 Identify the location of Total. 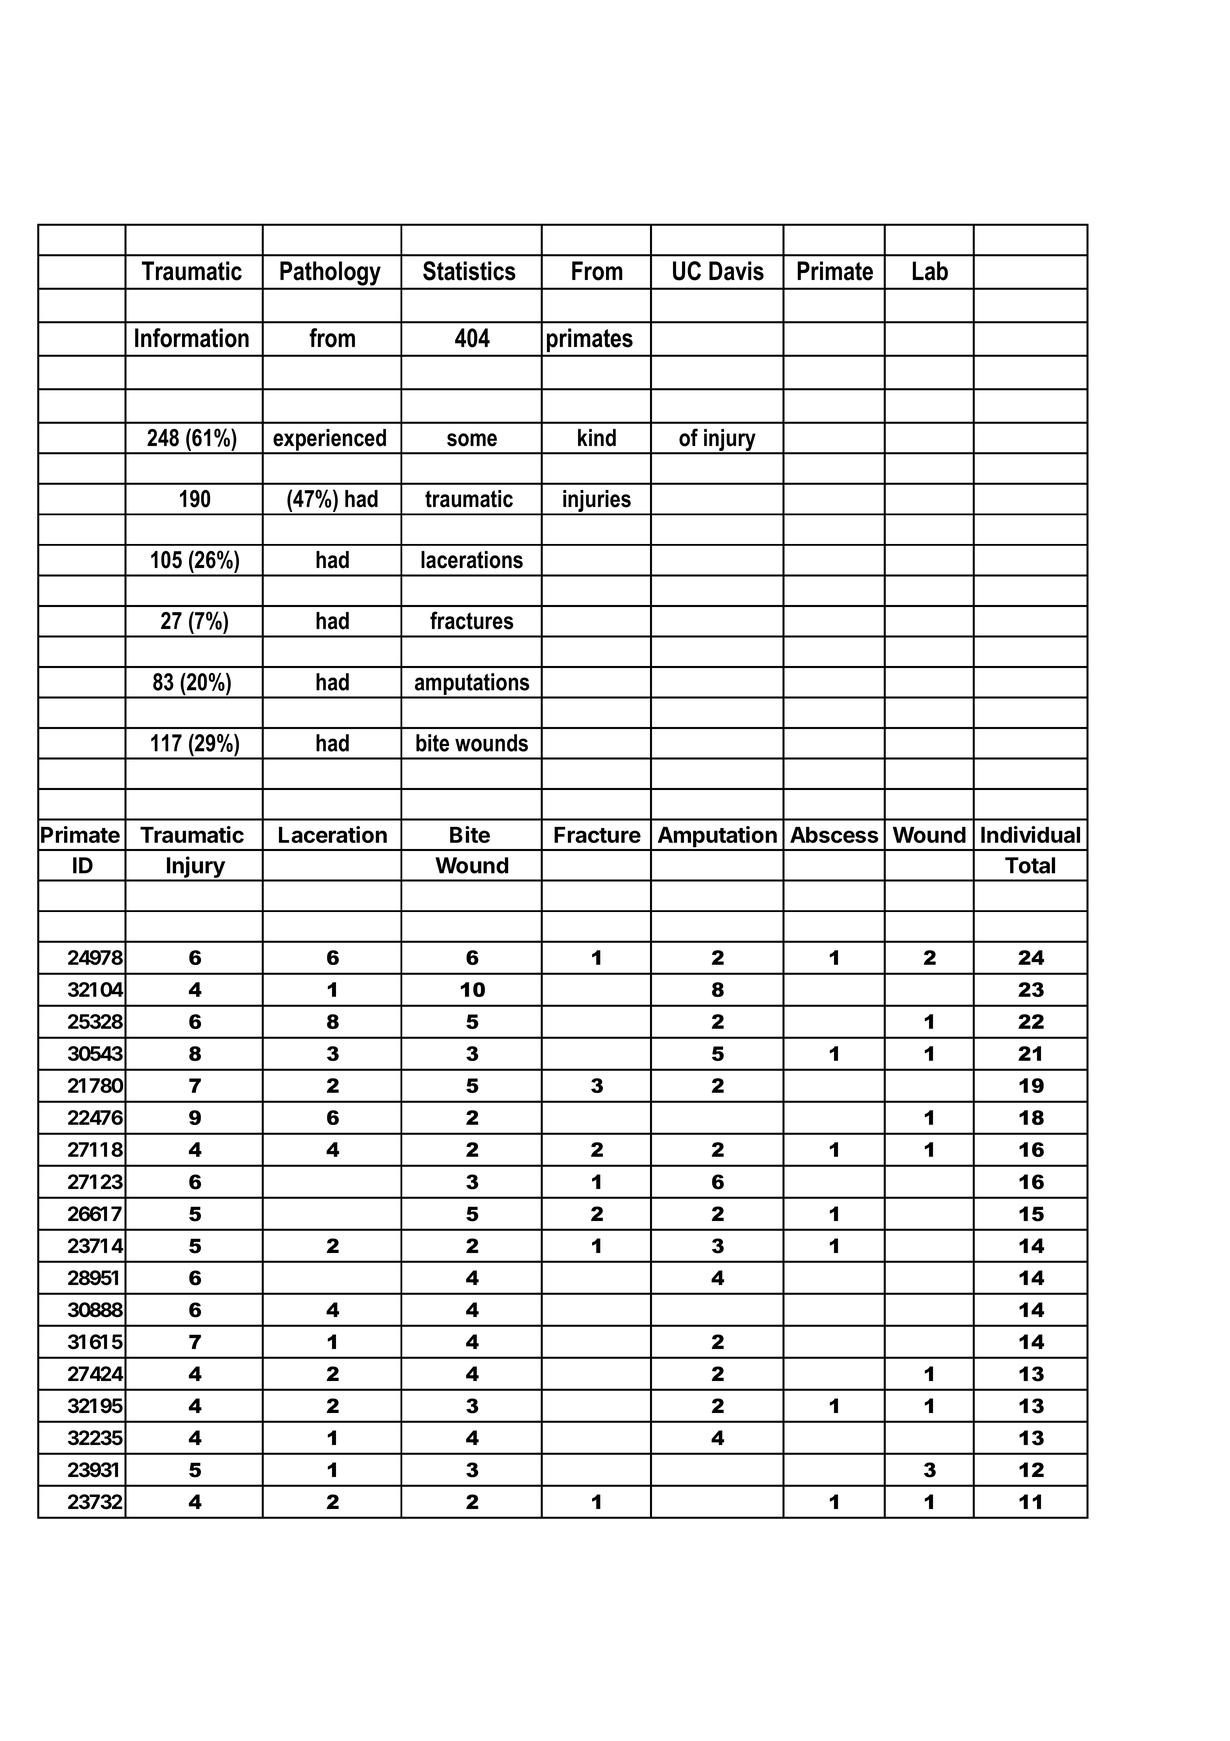
(1030, 865).
